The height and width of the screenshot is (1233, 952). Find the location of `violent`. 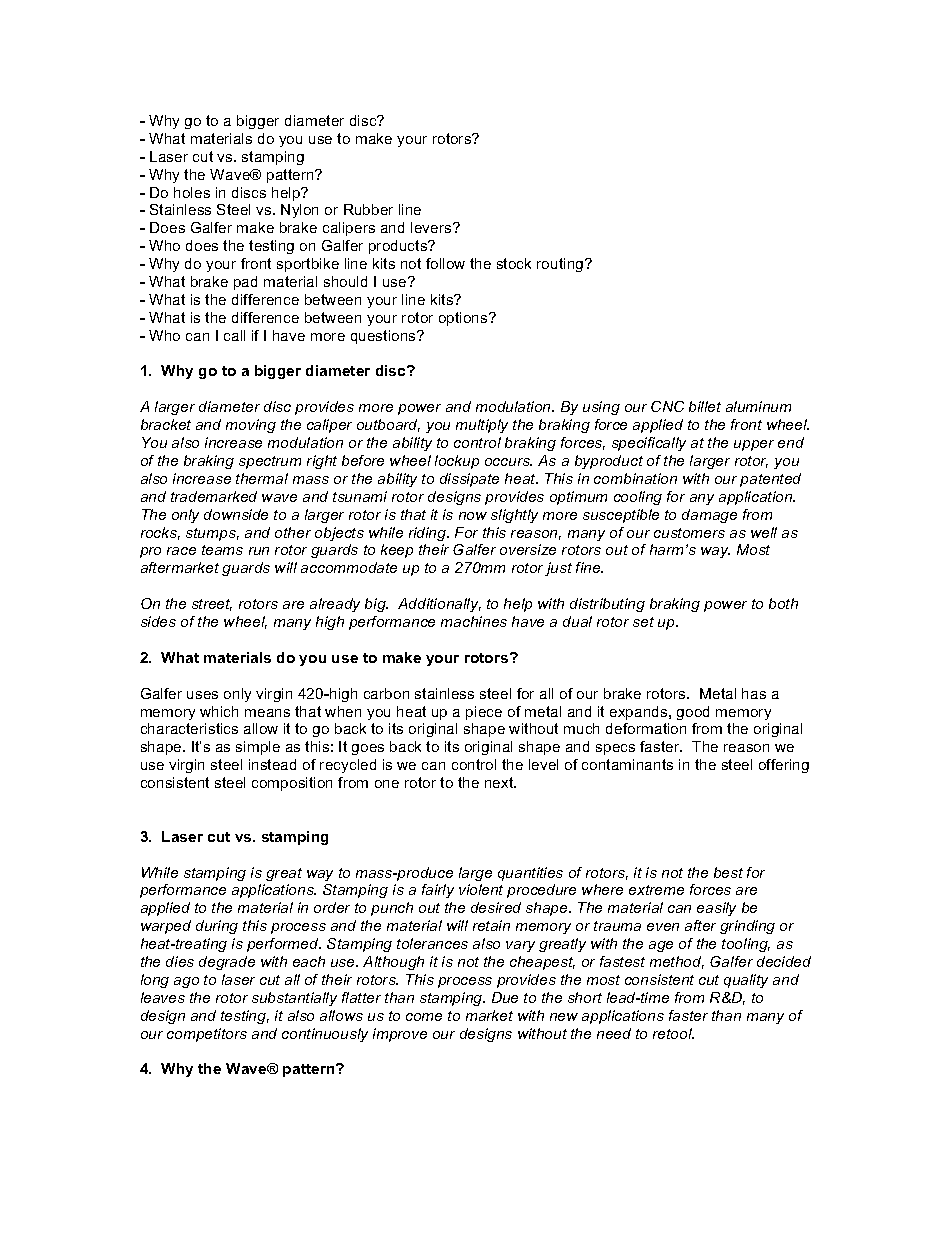

violent is located at coordinates (481, 889).
